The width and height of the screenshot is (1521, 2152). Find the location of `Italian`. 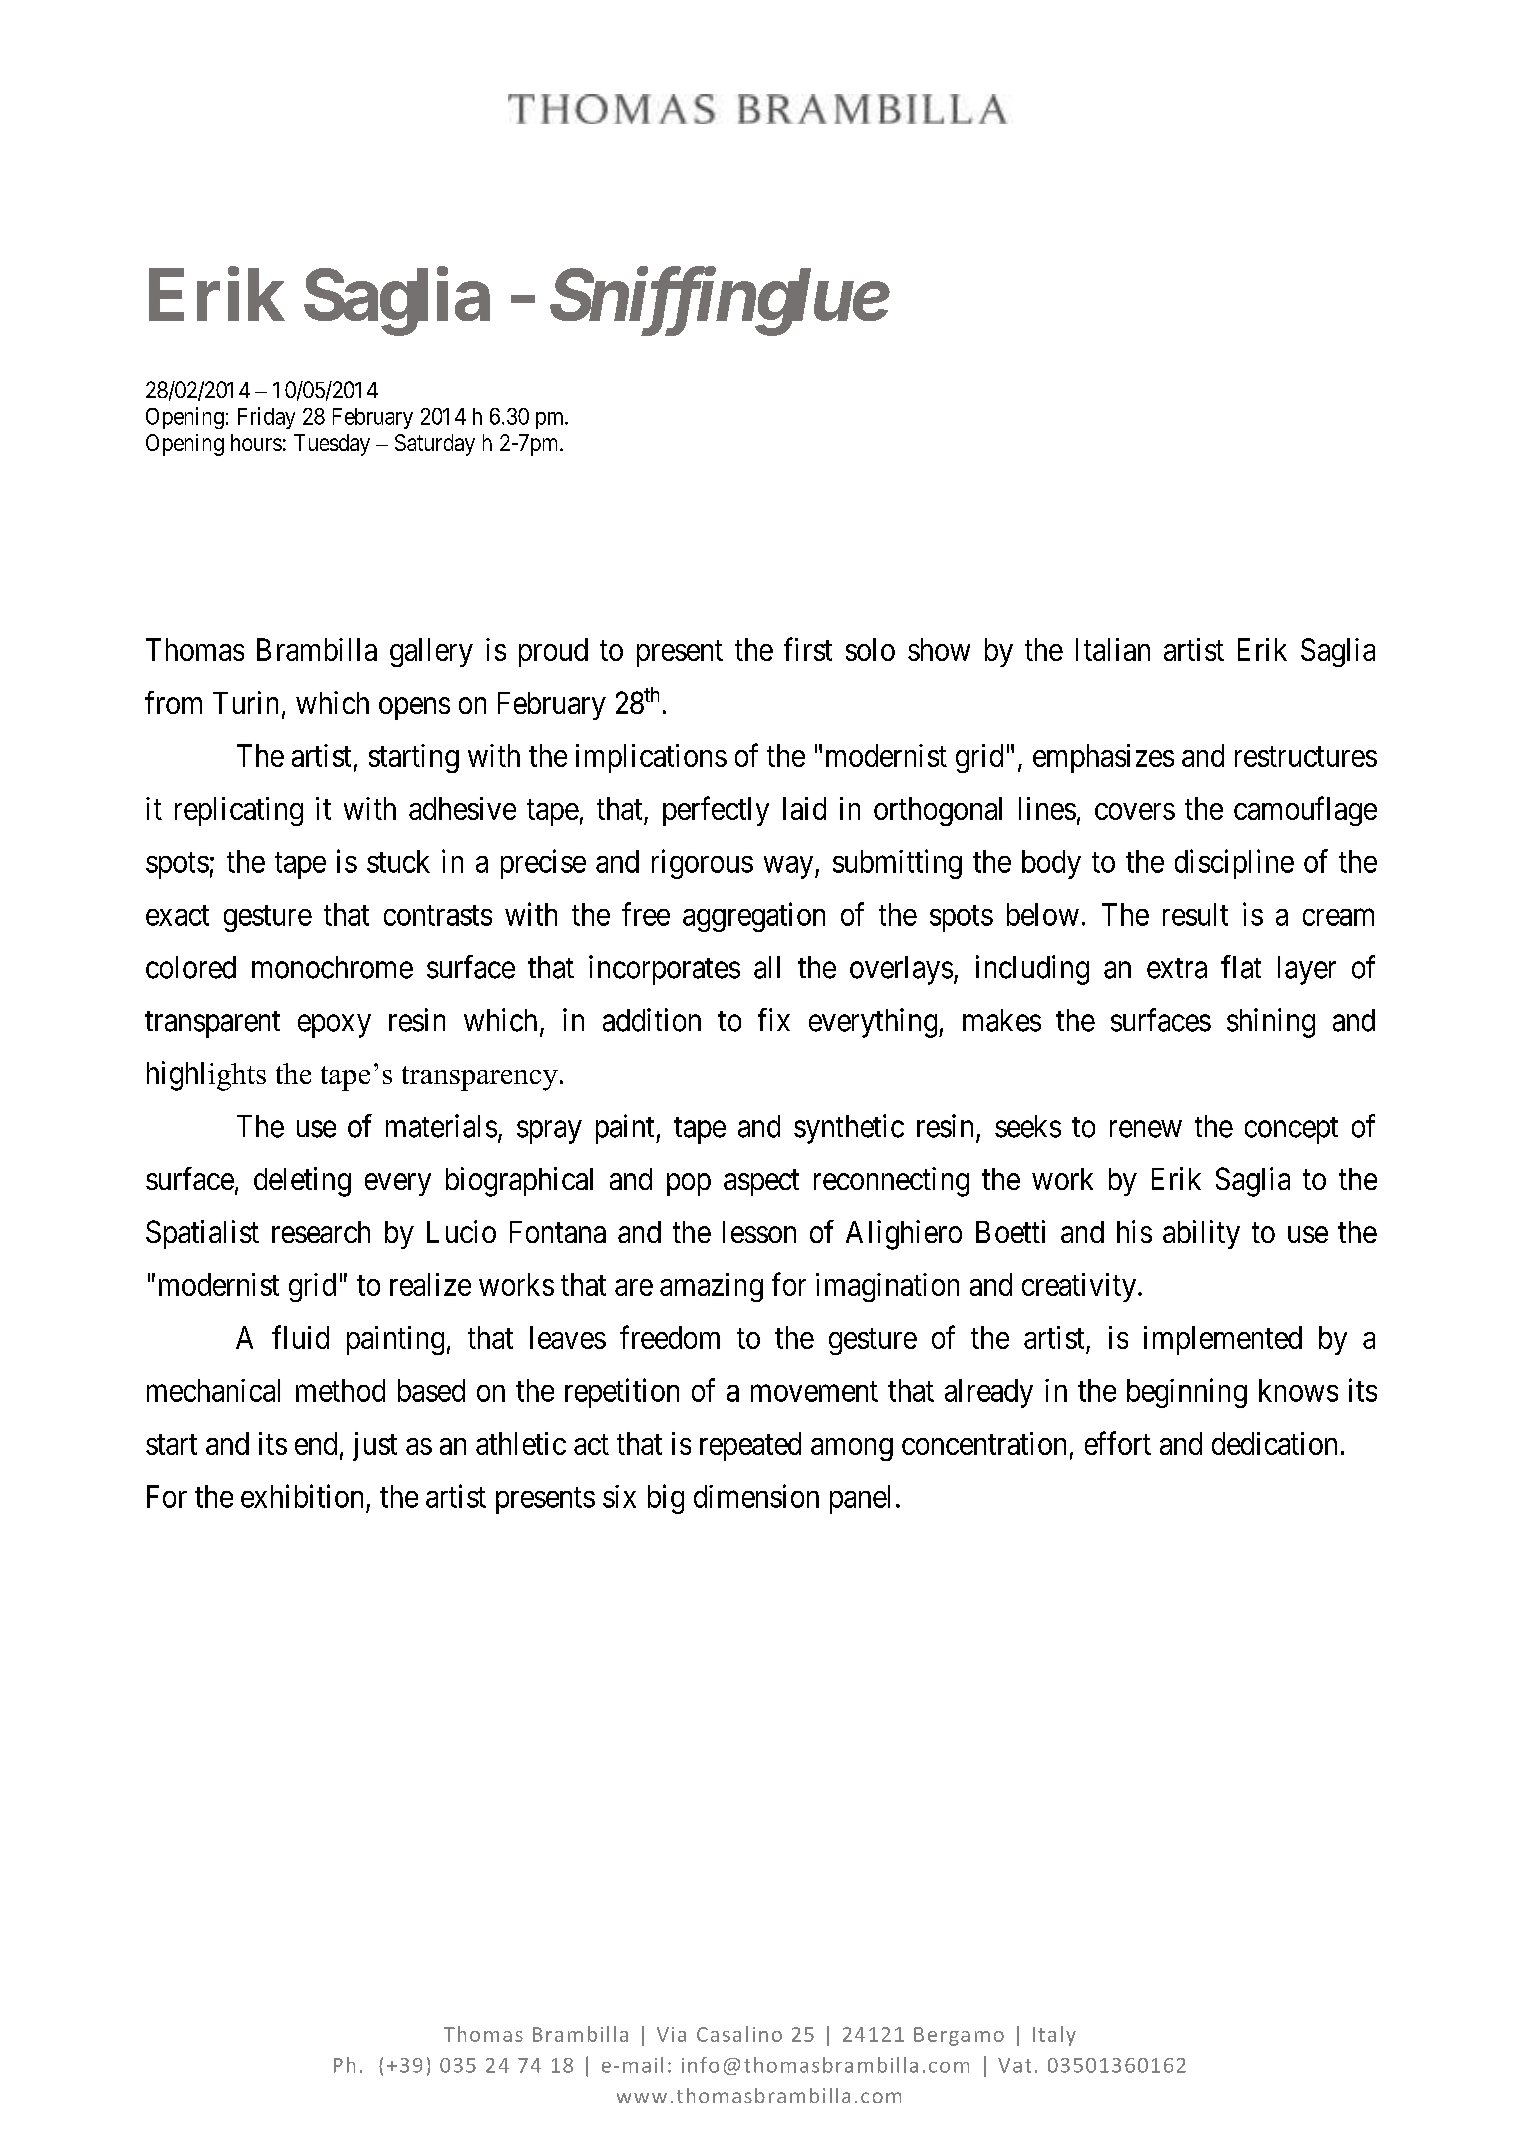

Italian is located at coordinates (1113, 649).
